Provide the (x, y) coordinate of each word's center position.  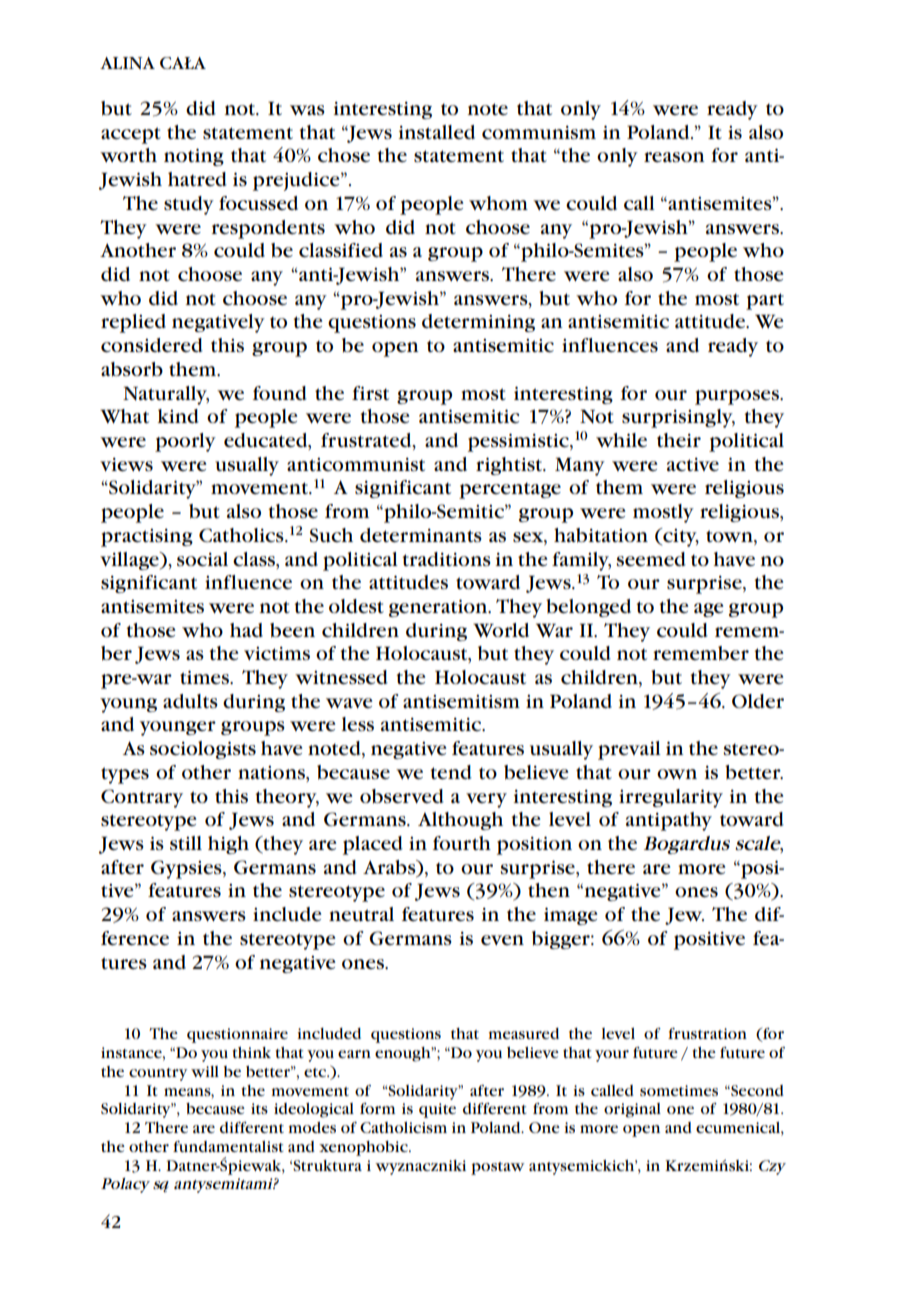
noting (194, 157)
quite (437, 1110)
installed (437, 132)
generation (439, 608)
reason (674, 157)
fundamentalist (228, 1146)
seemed (651, 559)
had (246, 630)
